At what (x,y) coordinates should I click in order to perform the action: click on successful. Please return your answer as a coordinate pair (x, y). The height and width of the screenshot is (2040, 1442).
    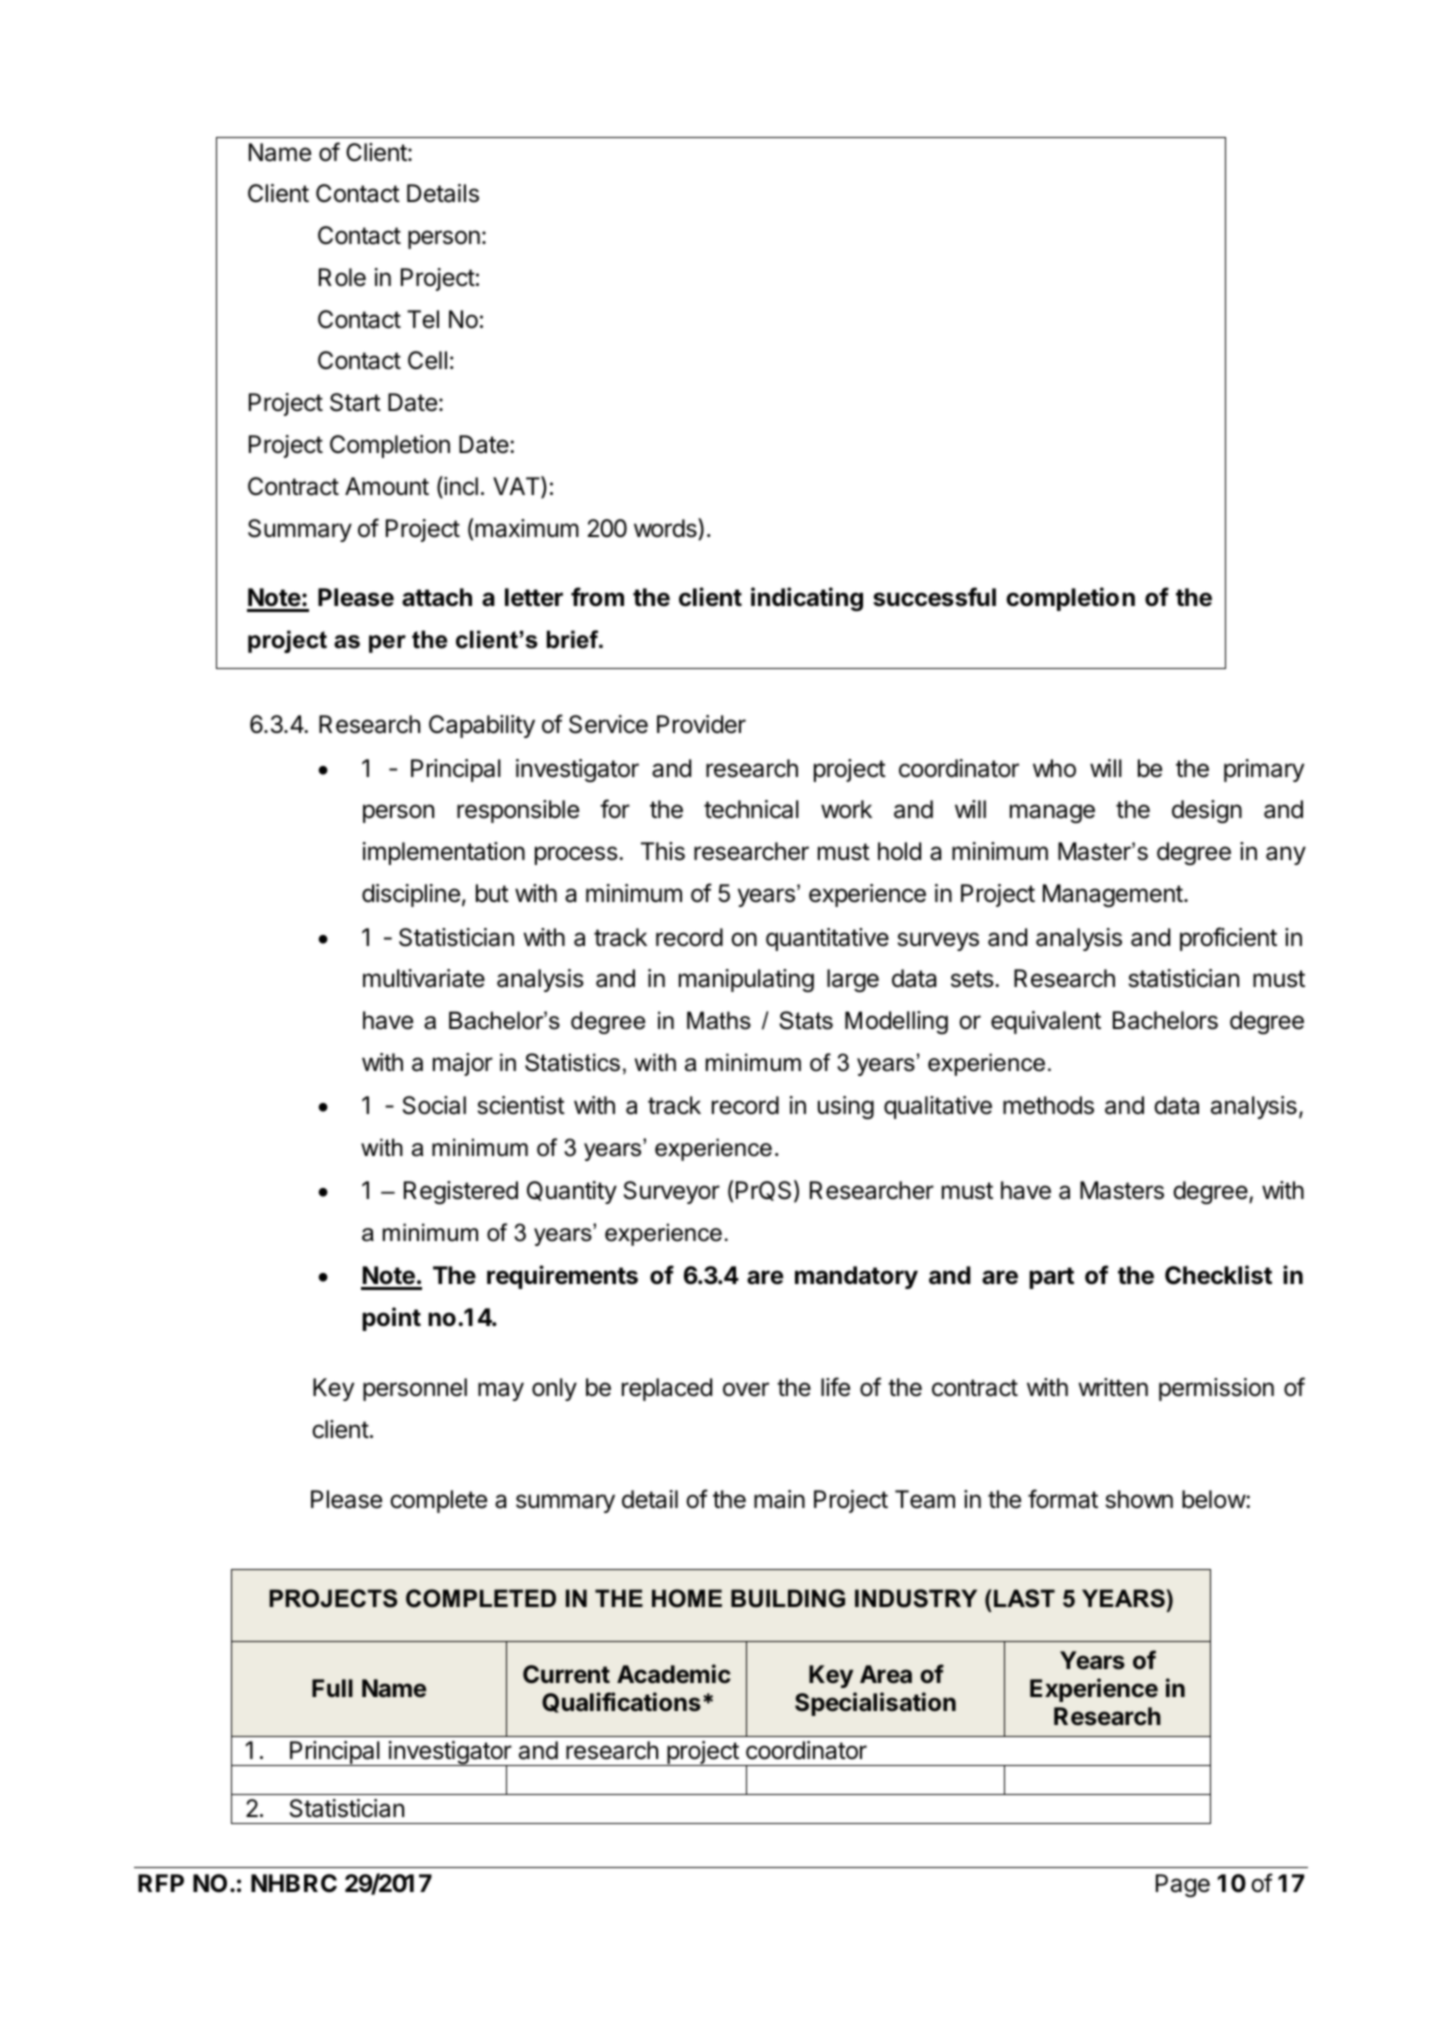
    Looking at the image, I should click on (934, 597).
